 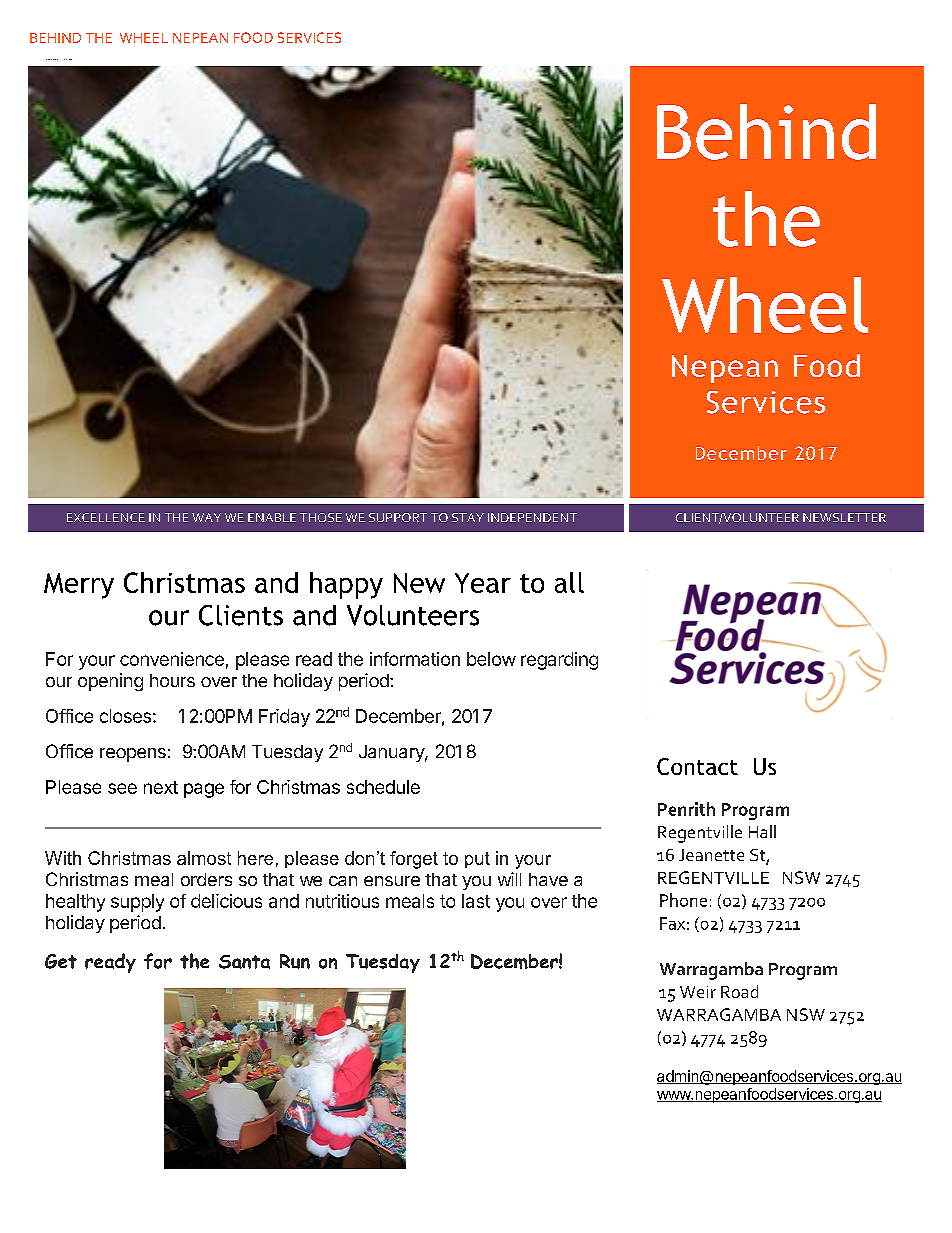 I want to click on EXCELLENCE, so click(x=106, y=517).
